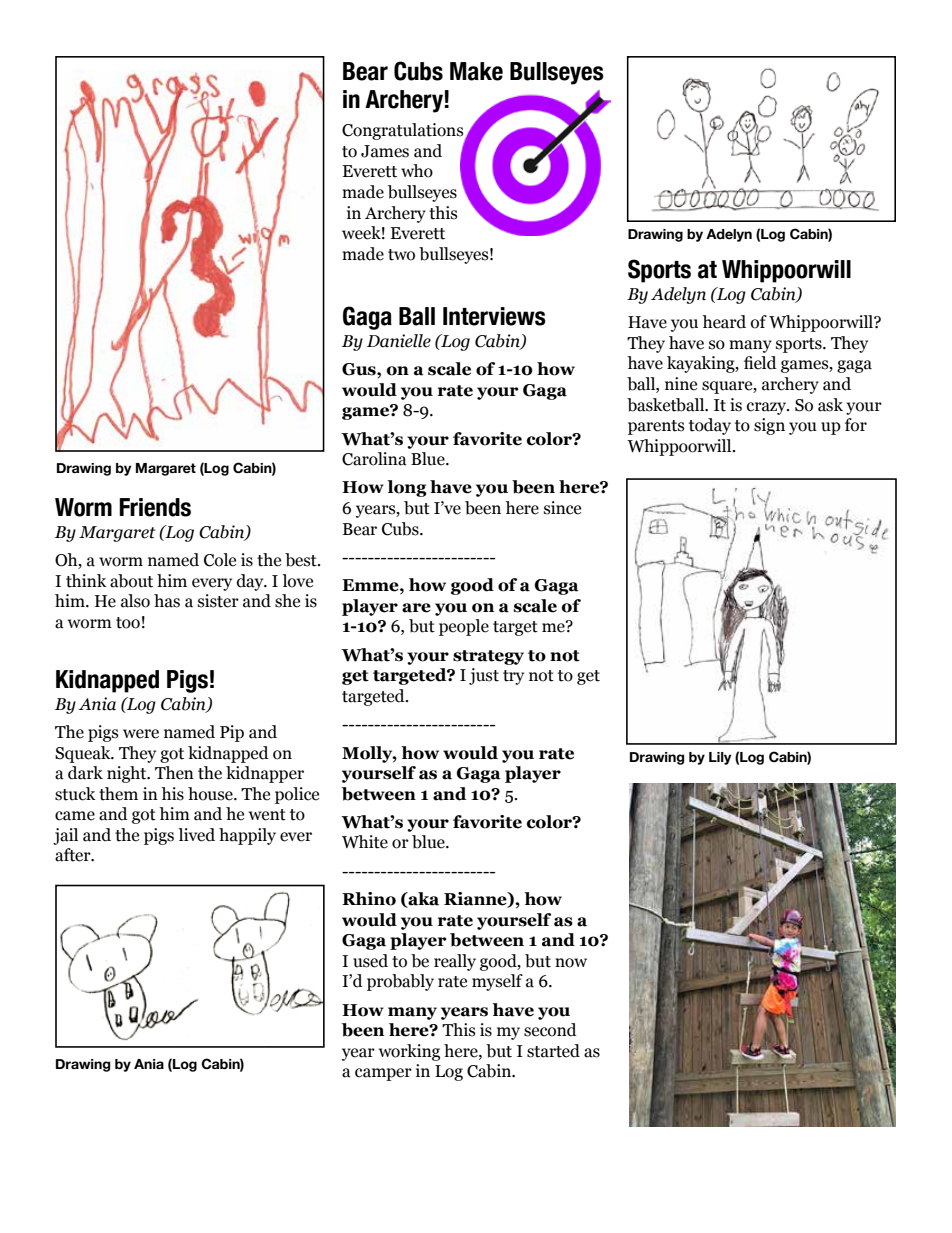  What do you see at coordinates (383, 1074) in the screenshot?
I see `camper` at bounding box center [383, 1074].
